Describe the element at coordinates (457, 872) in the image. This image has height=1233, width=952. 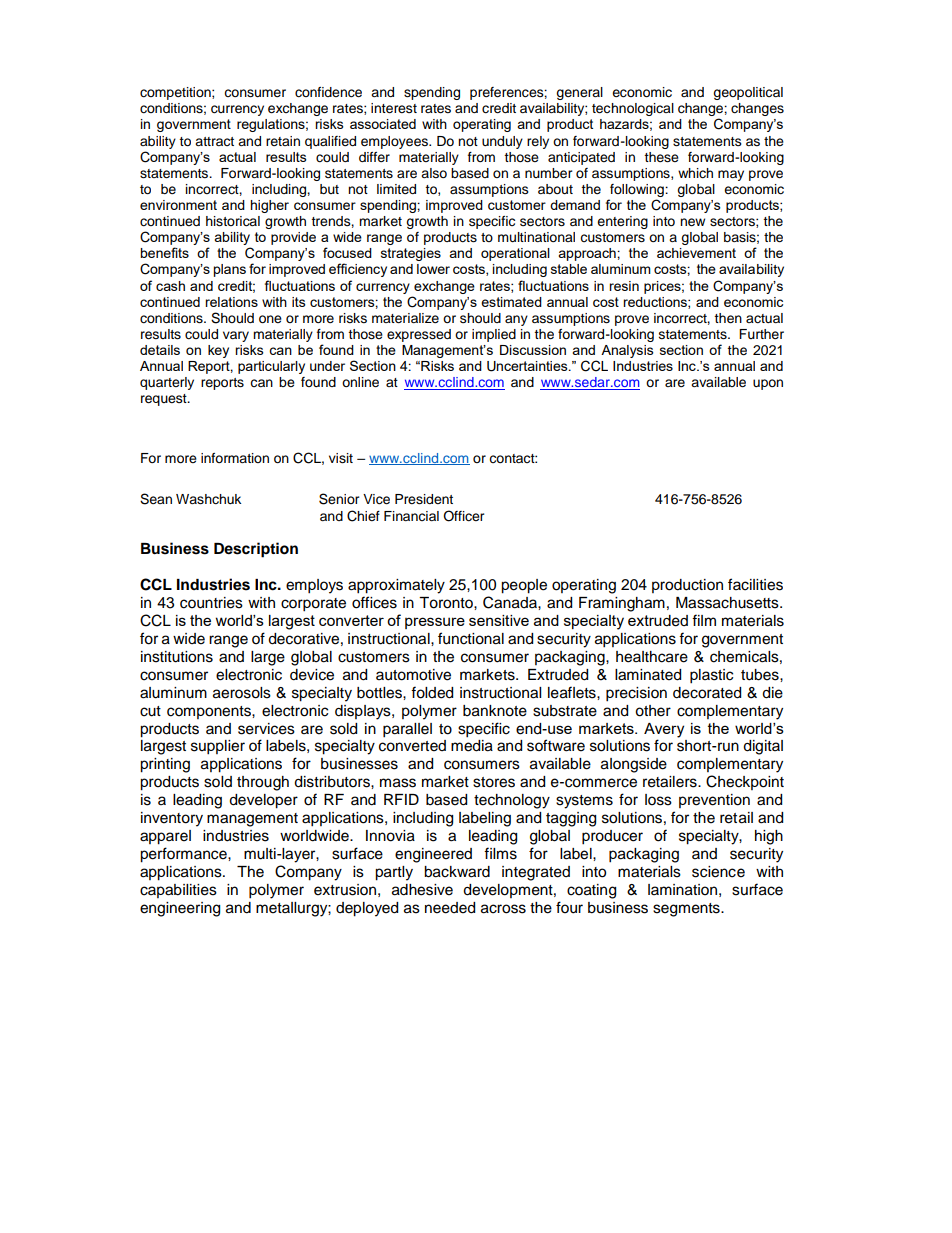
I see `backward` at that location.
